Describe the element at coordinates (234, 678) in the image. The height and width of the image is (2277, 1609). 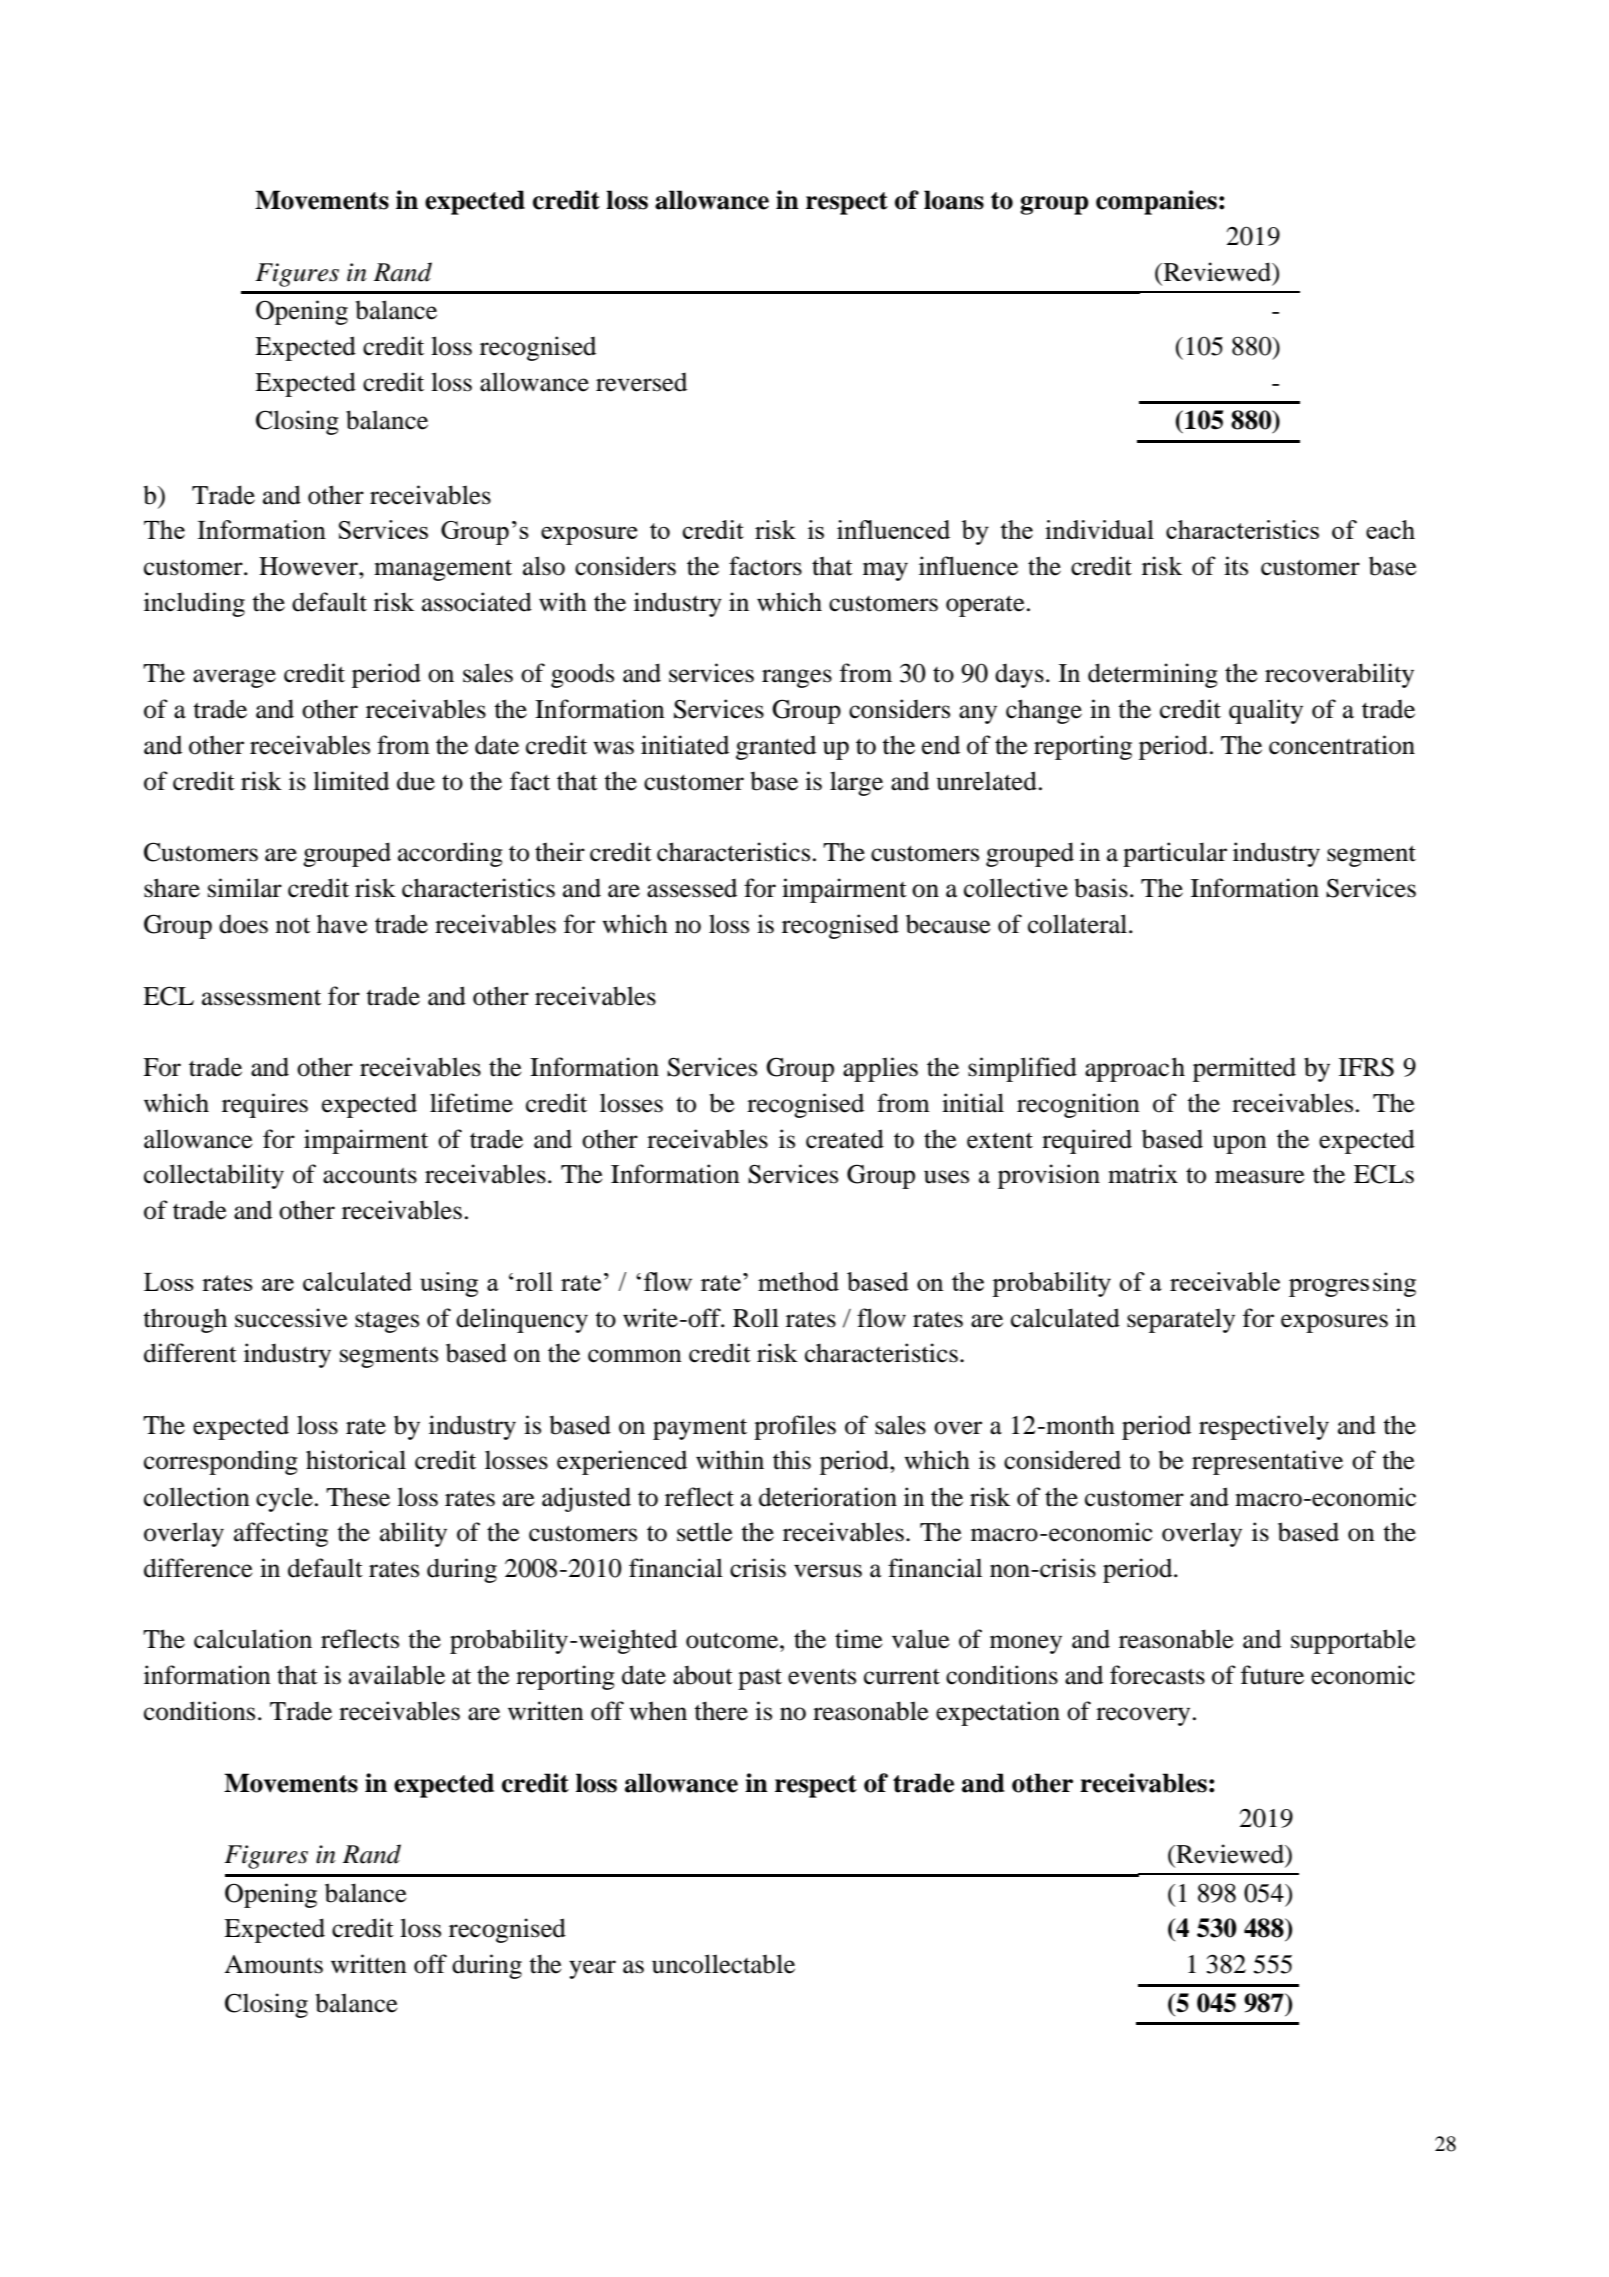
I see `average` at that location.
